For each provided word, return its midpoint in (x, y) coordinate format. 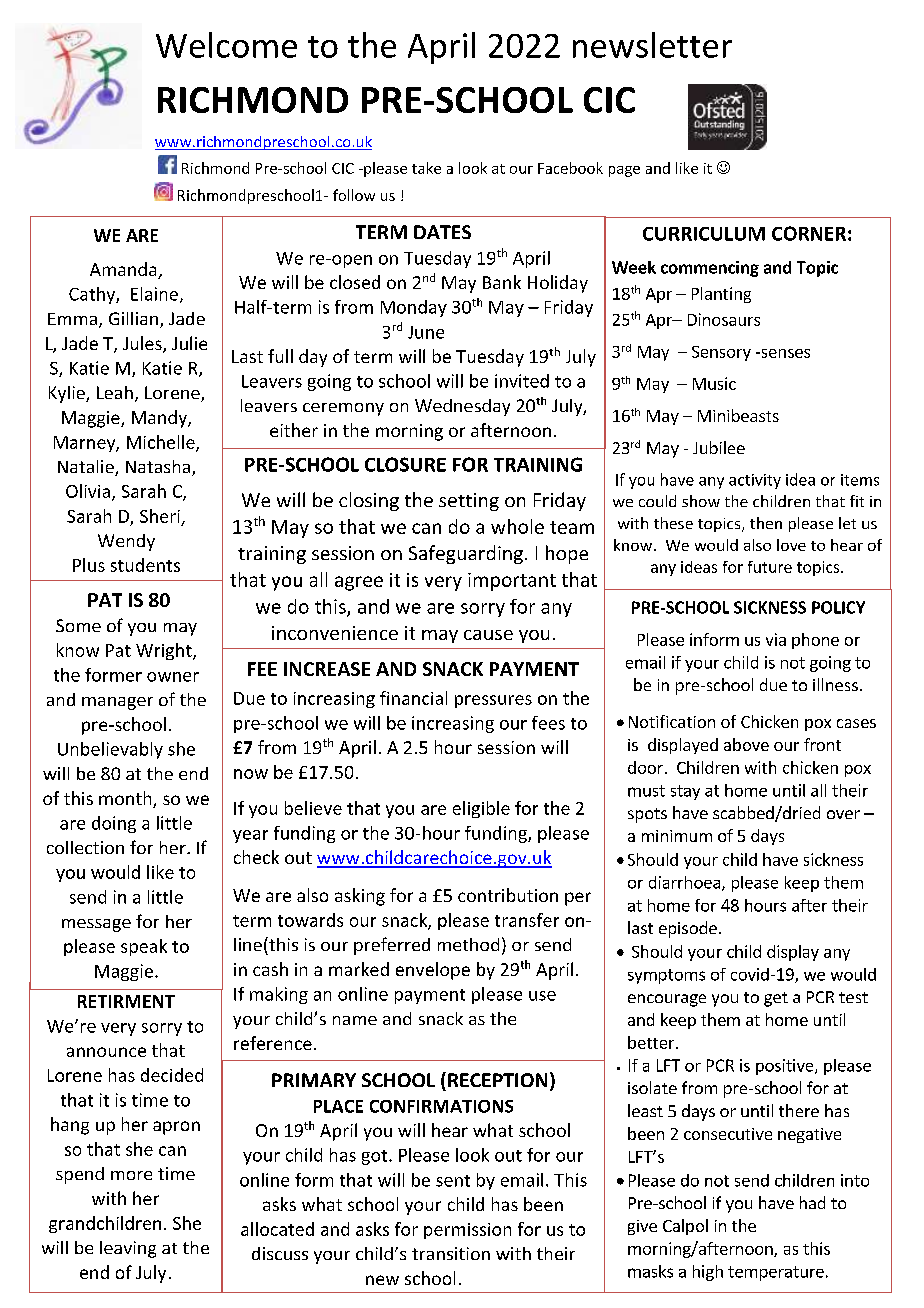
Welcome (226, 45)
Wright (165, 651)
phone (815, 641)
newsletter (652, 45)
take (426, 168)
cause (488, 635)
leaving (128, 1249)
